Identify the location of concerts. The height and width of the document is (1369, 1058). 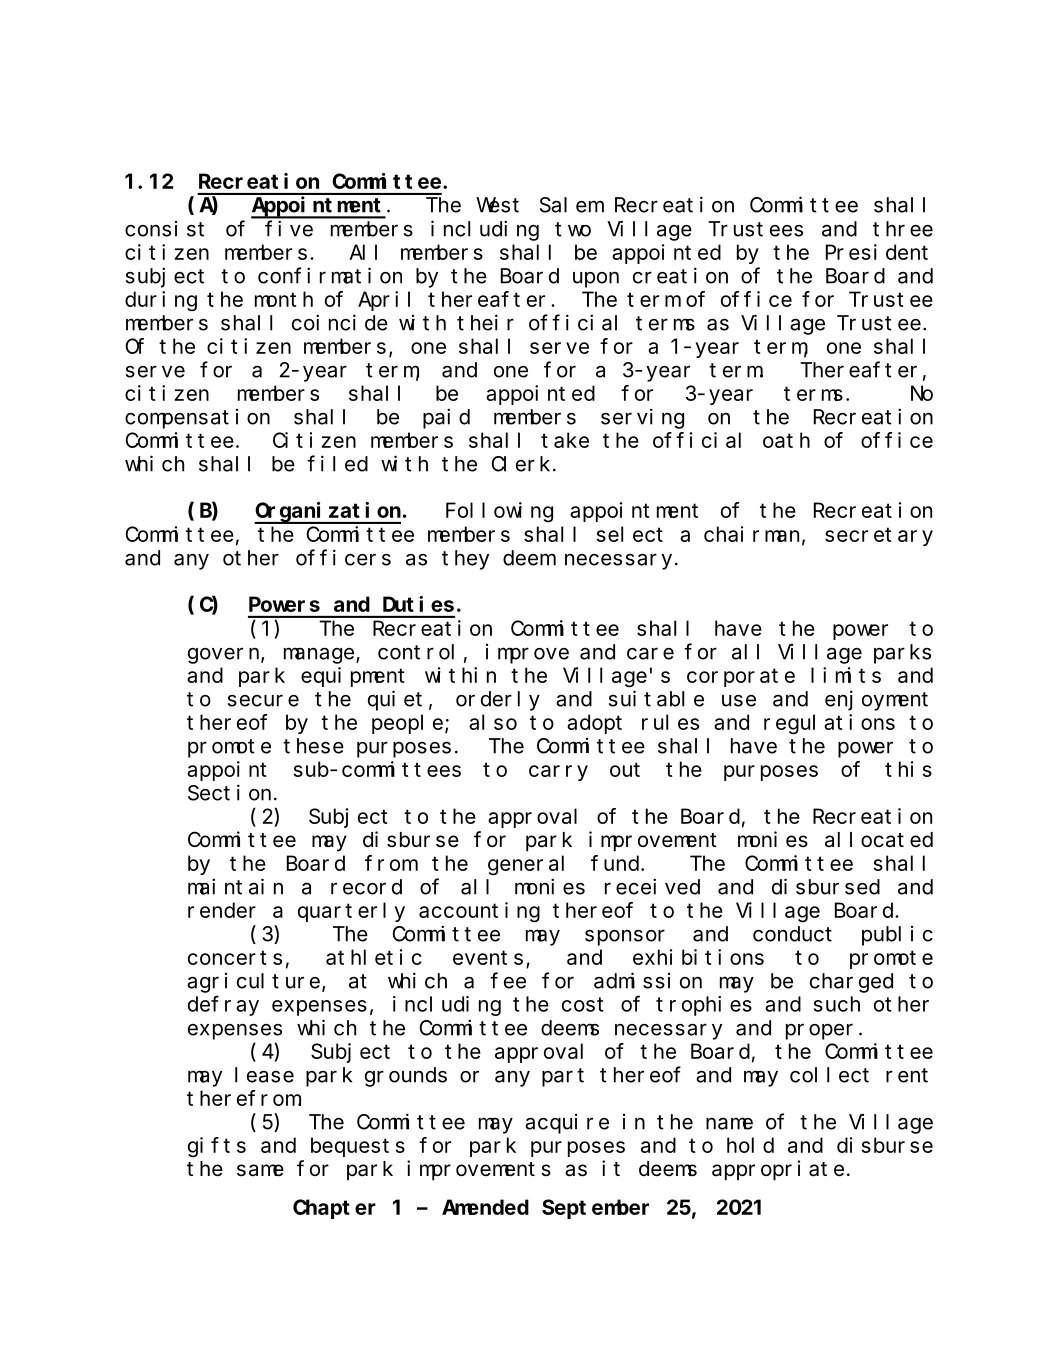
(235, 958).
